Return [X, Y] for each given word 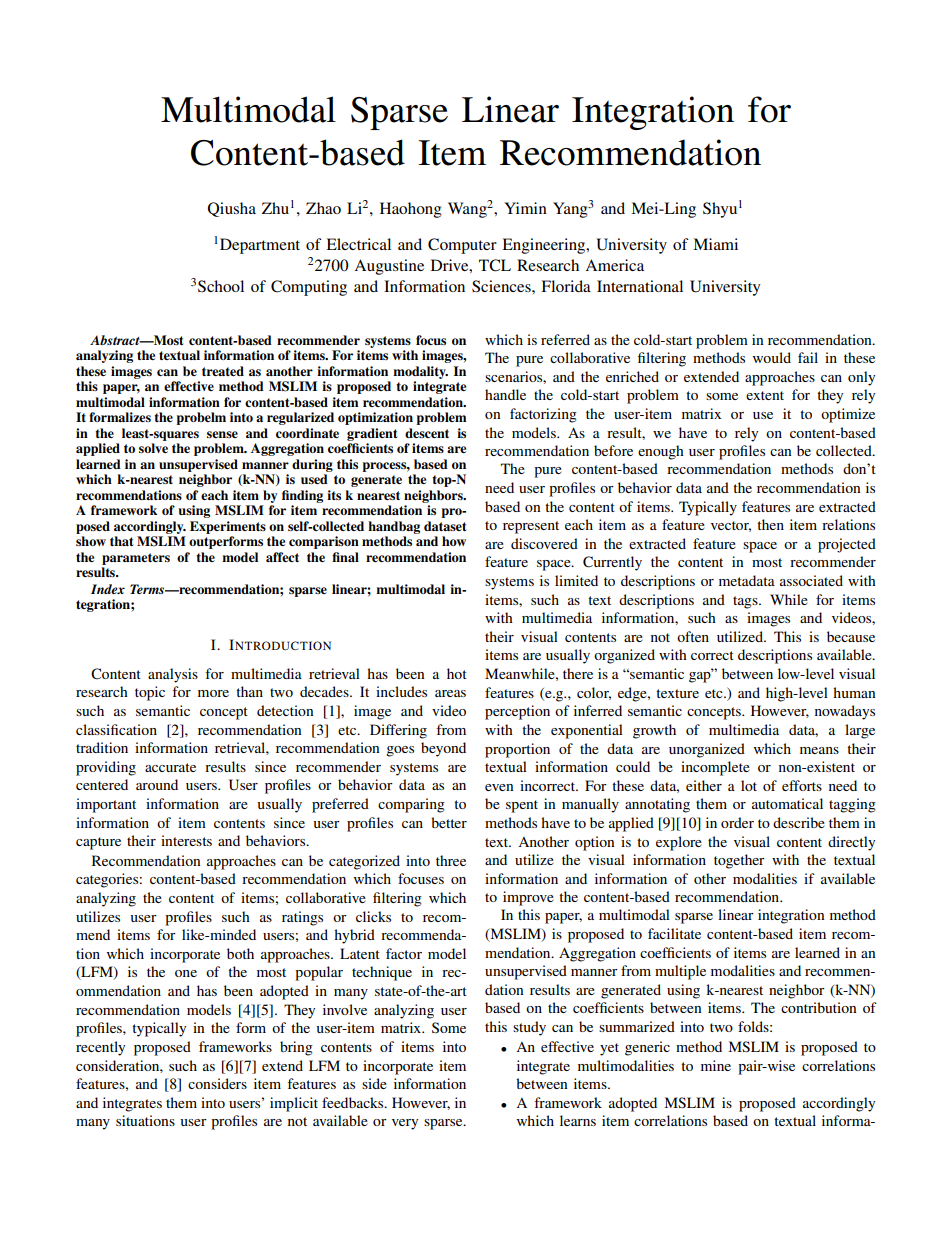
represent [531, 527]
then [770, 524]
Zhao [323, 208]
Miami [715, 244]
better [449, 822]
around [157, 784]
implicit [294, 1104]
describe [799, 822]
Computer [462, 246]
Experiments [228, 527]
